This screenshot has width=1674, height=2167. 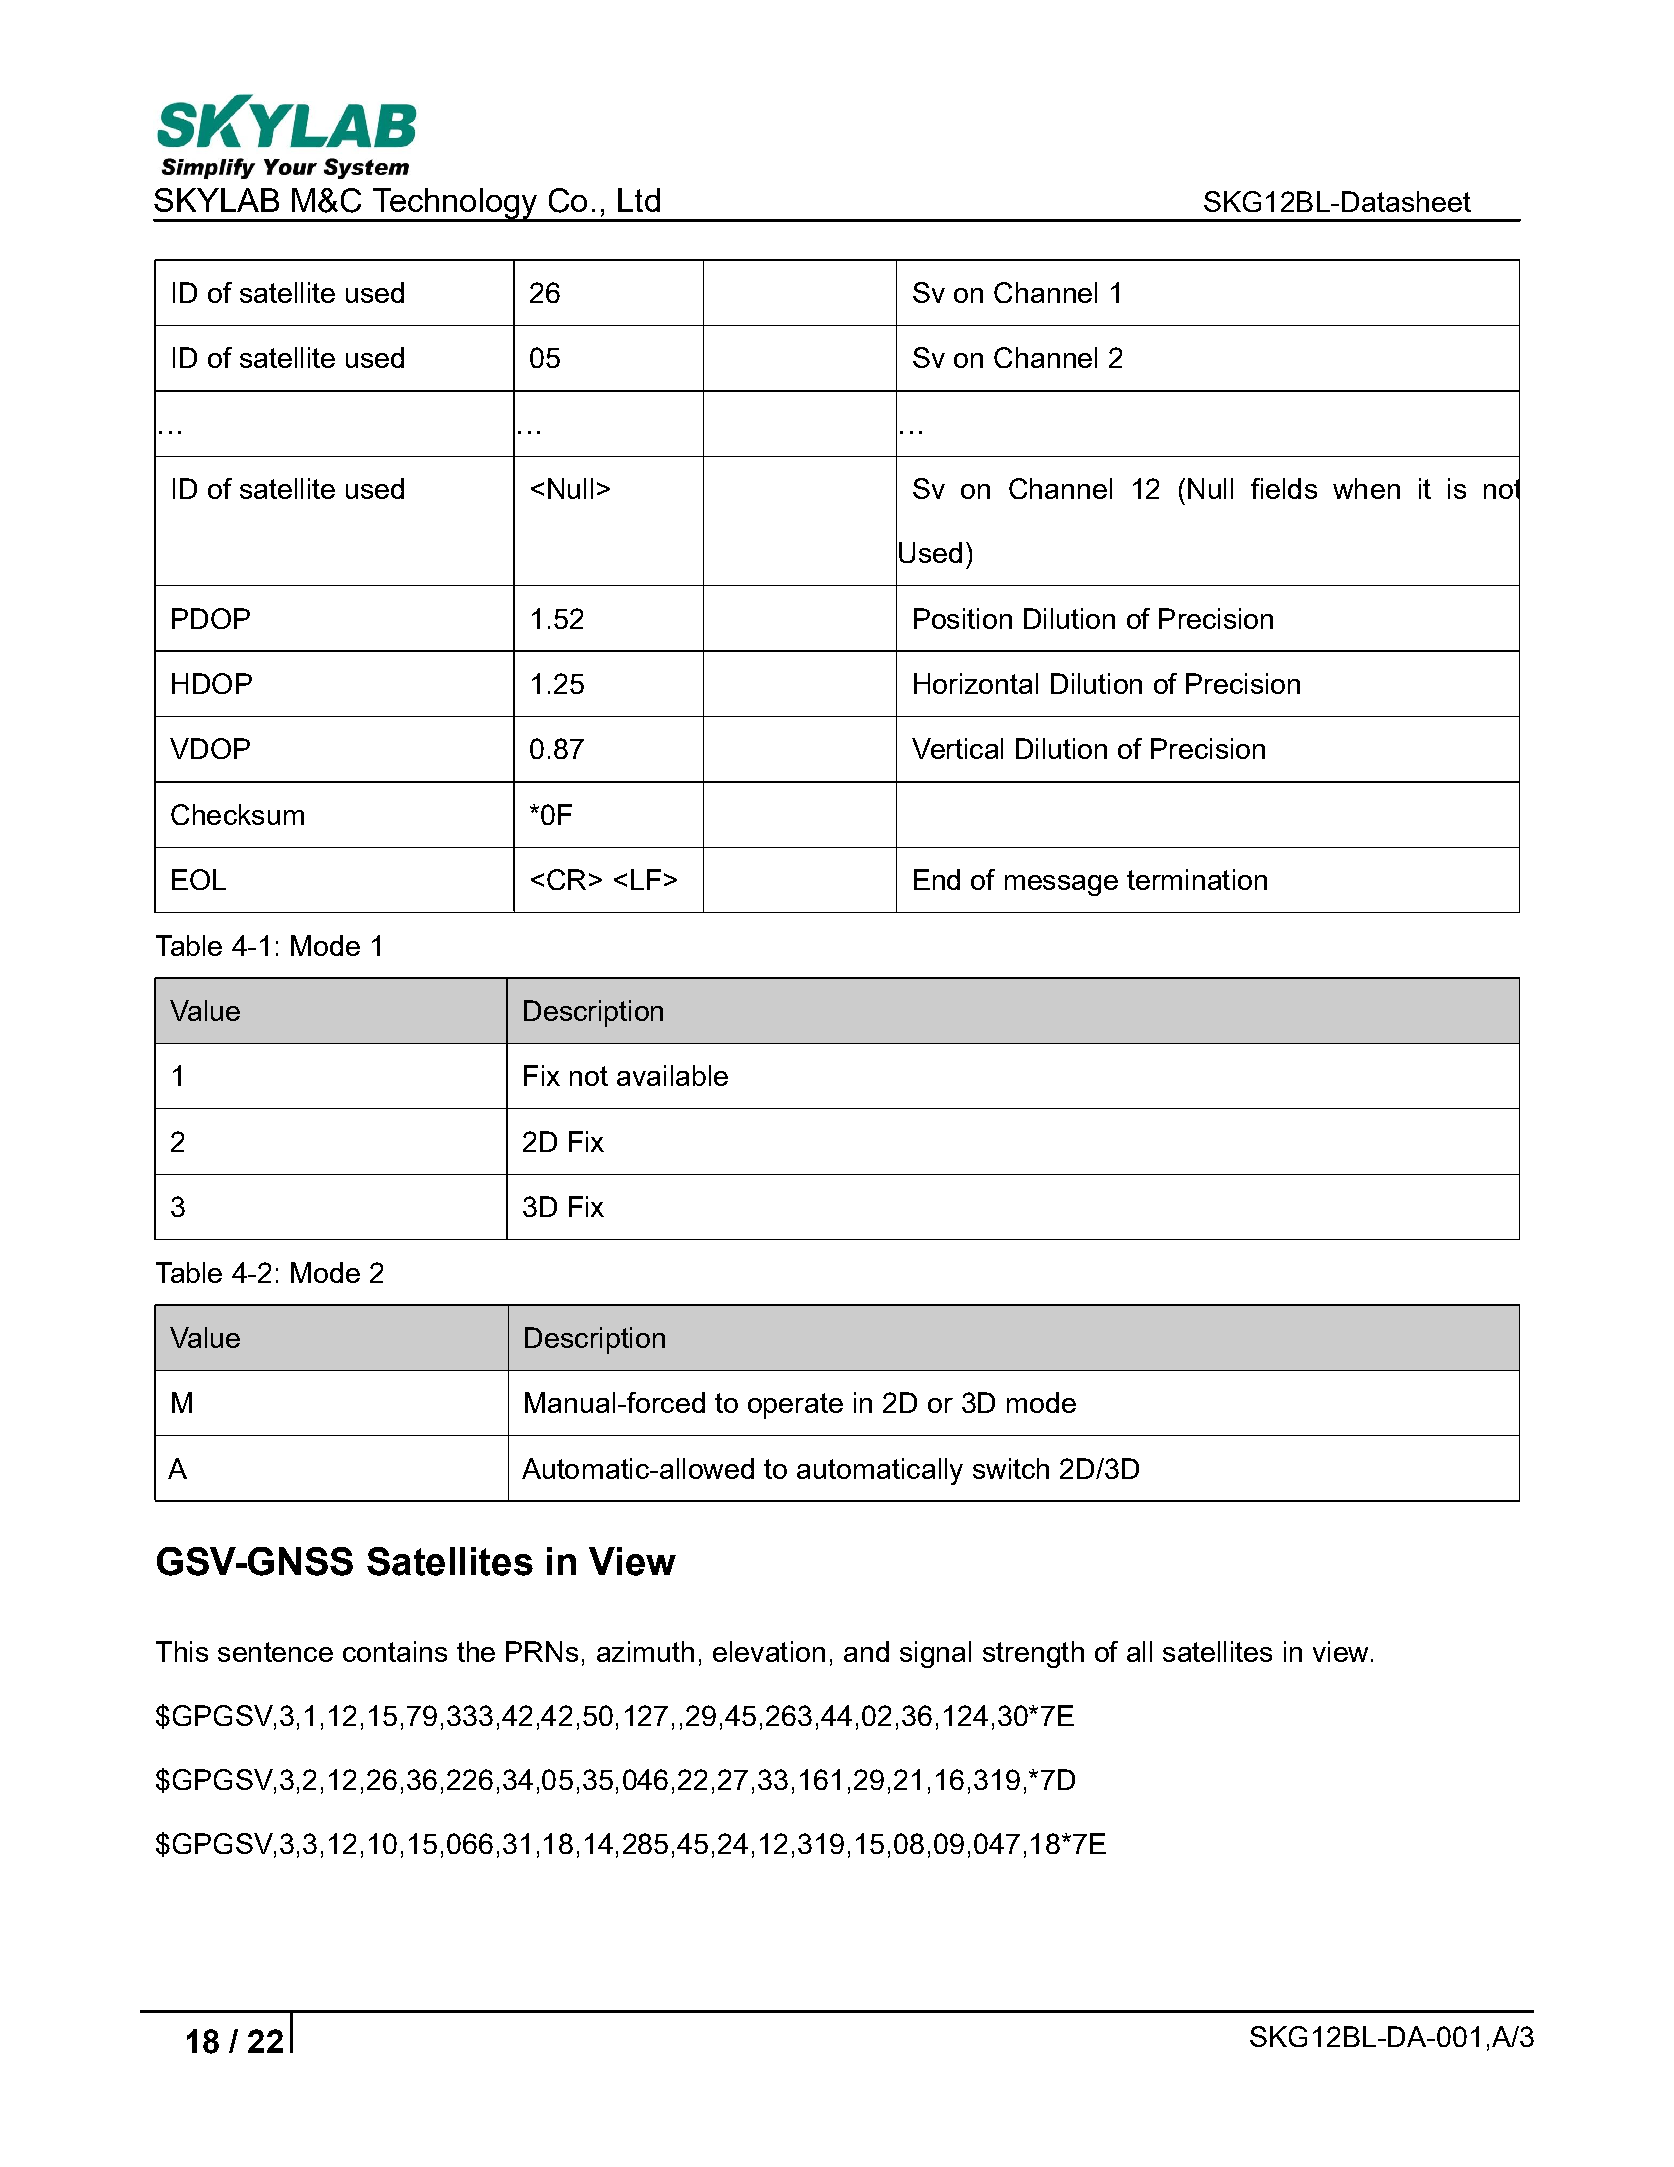 What do you see at coordinates (937, 879) in the screenshot?
I see `End` at bounding box center [937, 879].
